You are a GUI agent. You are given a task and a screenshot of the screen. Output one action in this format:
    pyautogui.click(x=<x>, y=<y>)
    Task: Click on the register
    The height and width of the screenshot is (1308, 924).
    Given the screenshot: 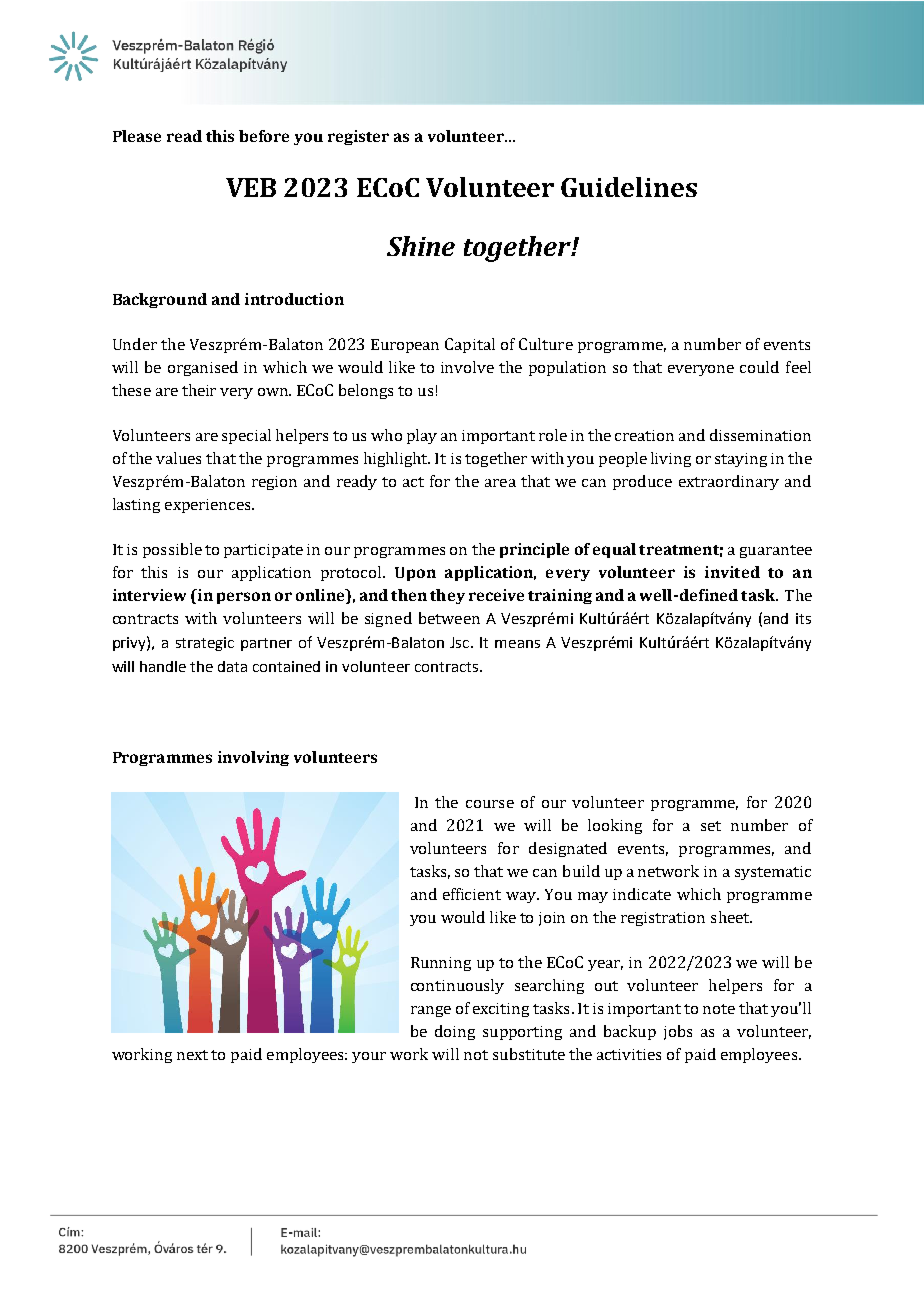 What is the action you would take?
    pyautogui.click(x=358, y=137)
